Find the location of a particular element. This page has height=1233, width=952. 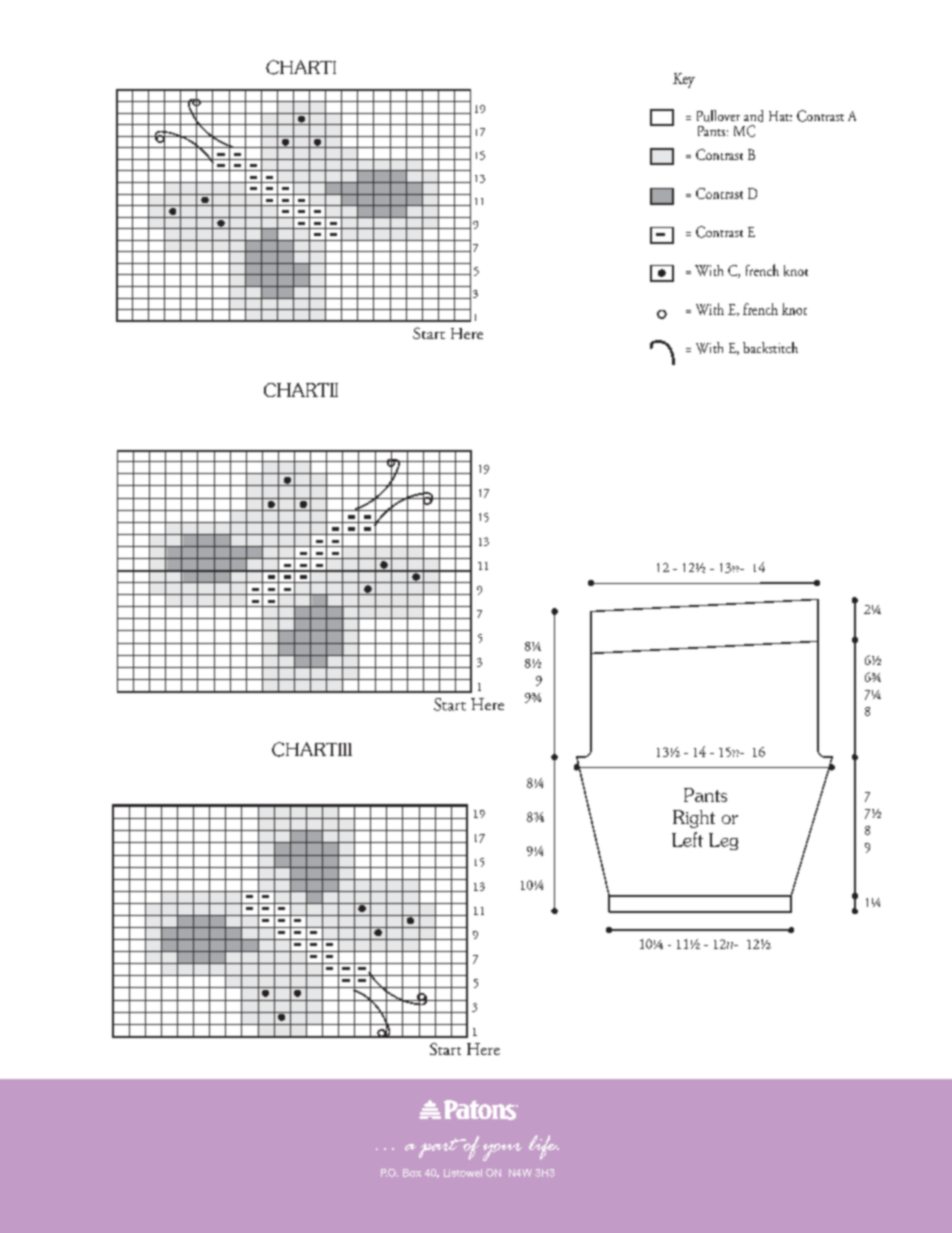

Leg is located at coordinates (723, 841).
